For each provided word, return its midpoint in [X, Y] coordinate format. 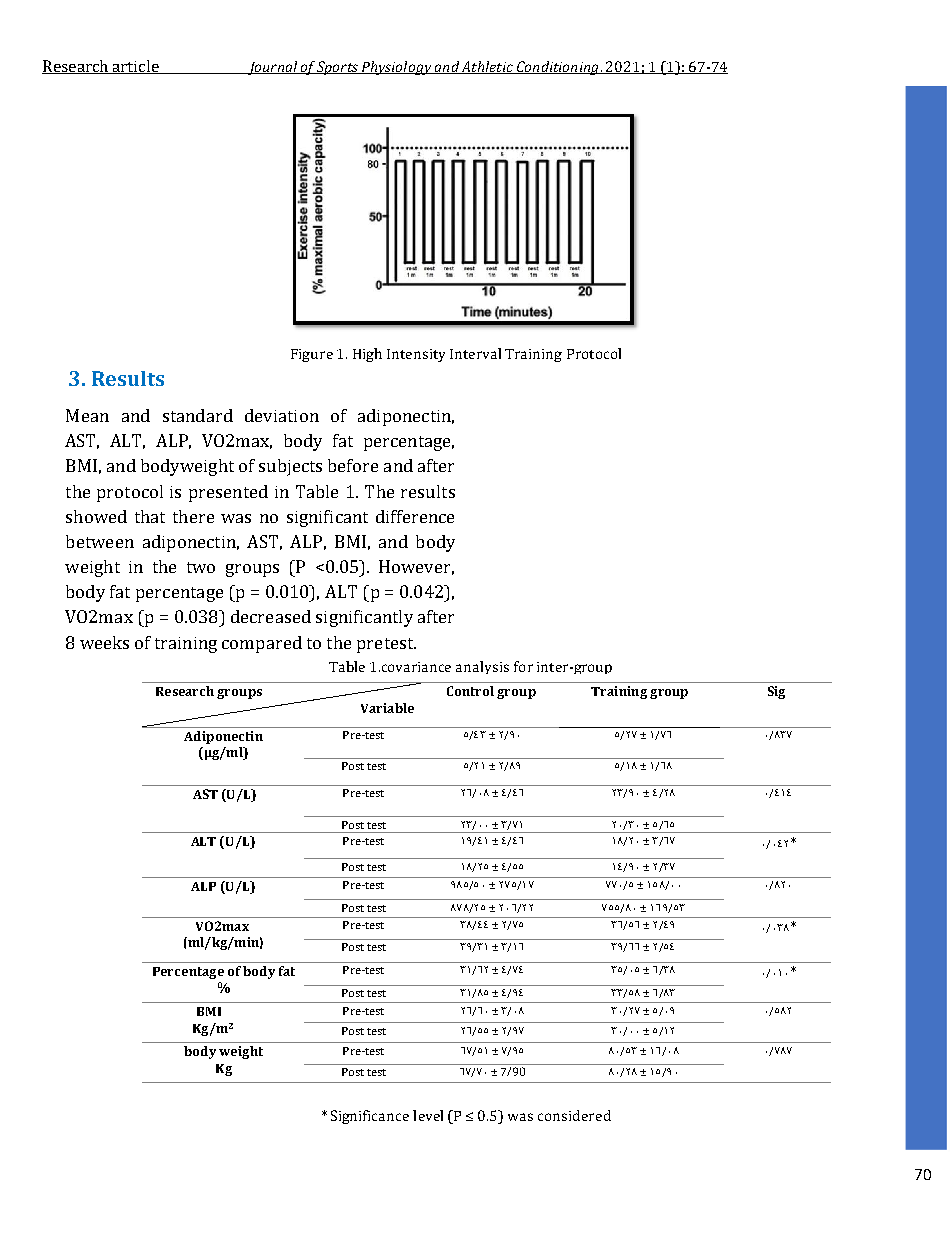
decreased [271, 616]
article [136, 67]
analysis [482, 667]
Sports [338, 68]
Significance [370, 1117]
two [201, 567]
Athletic [487, 67]
